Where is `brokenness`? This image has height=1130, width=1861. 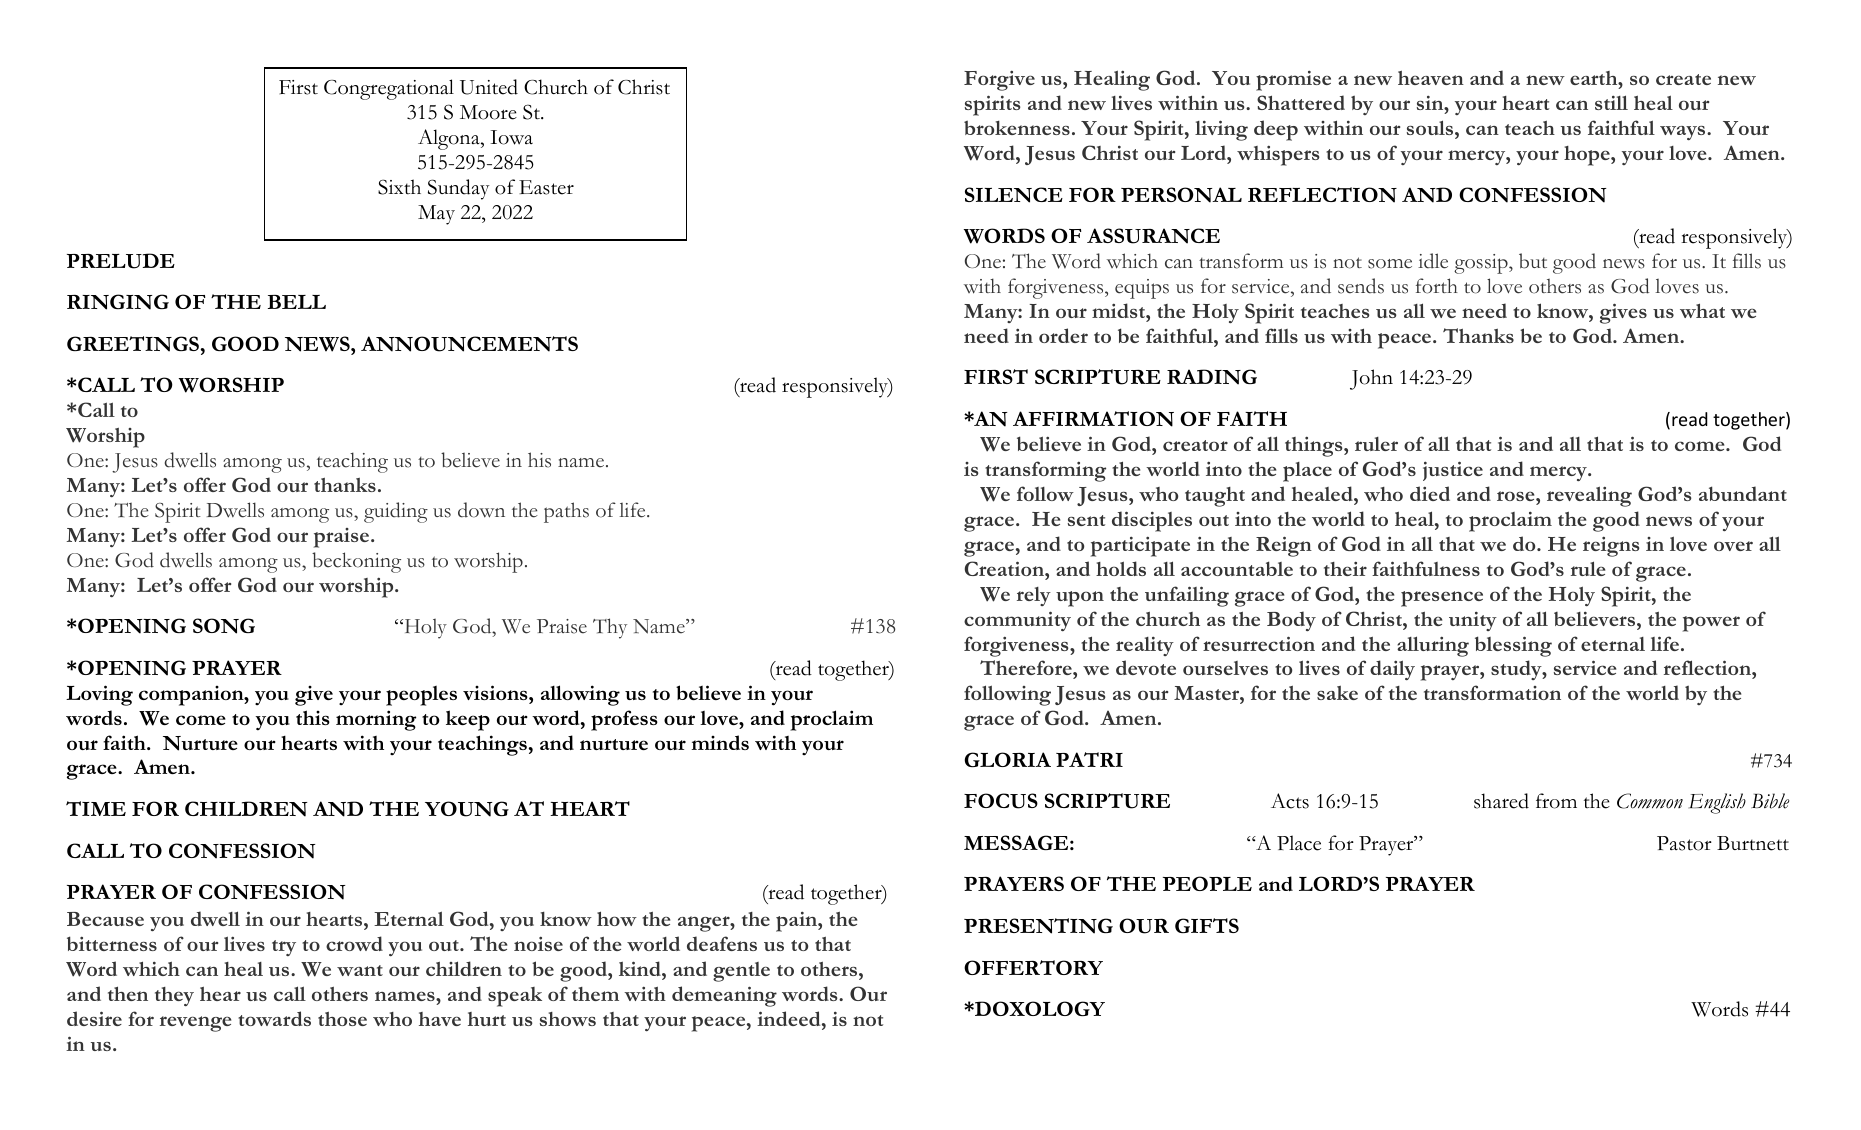
brokenness is located at coordinates (1017, 127).
